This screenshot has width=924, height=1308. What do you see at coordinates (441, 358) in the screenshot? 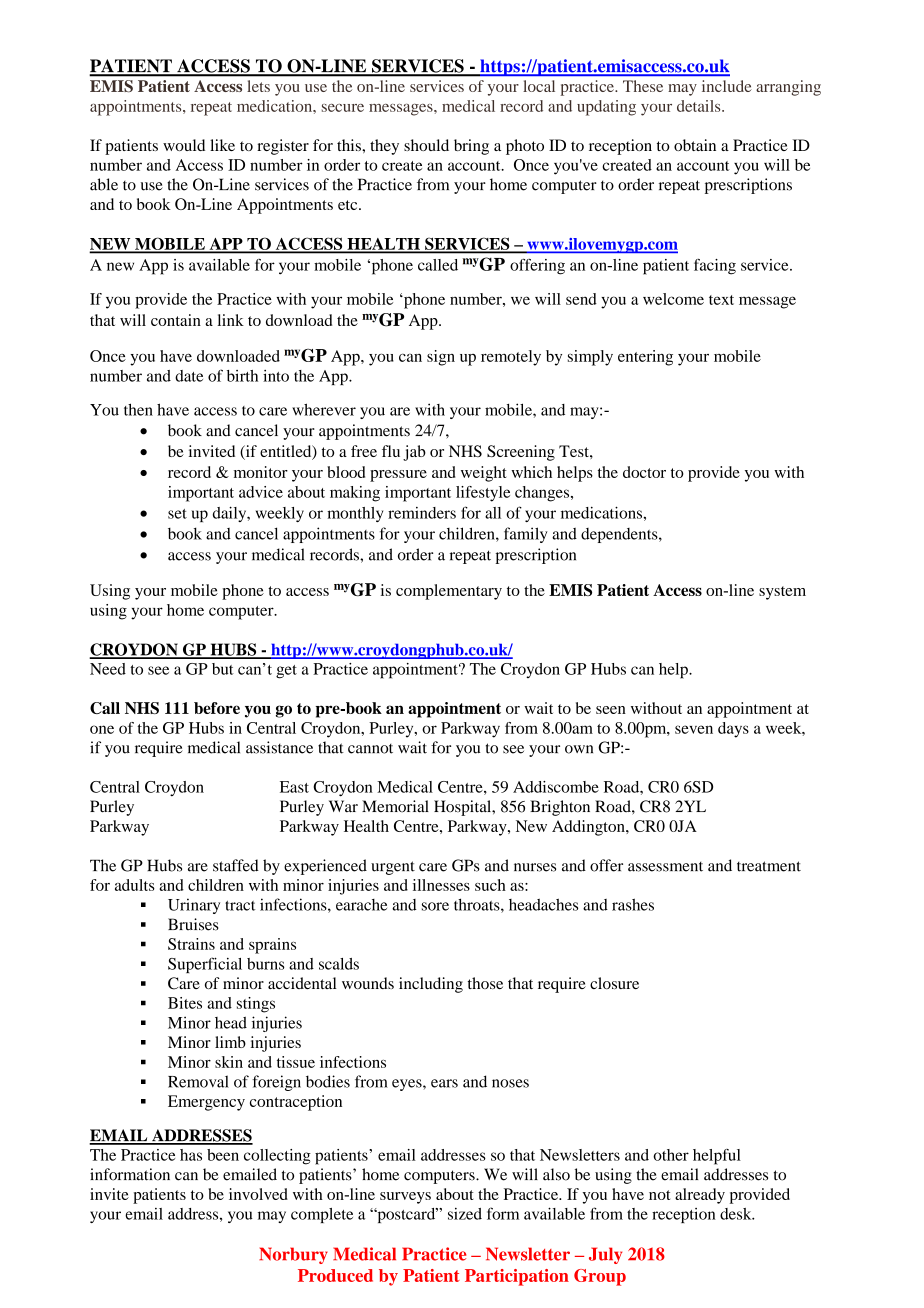
I see `sign` at bounding box center [441, 358].
